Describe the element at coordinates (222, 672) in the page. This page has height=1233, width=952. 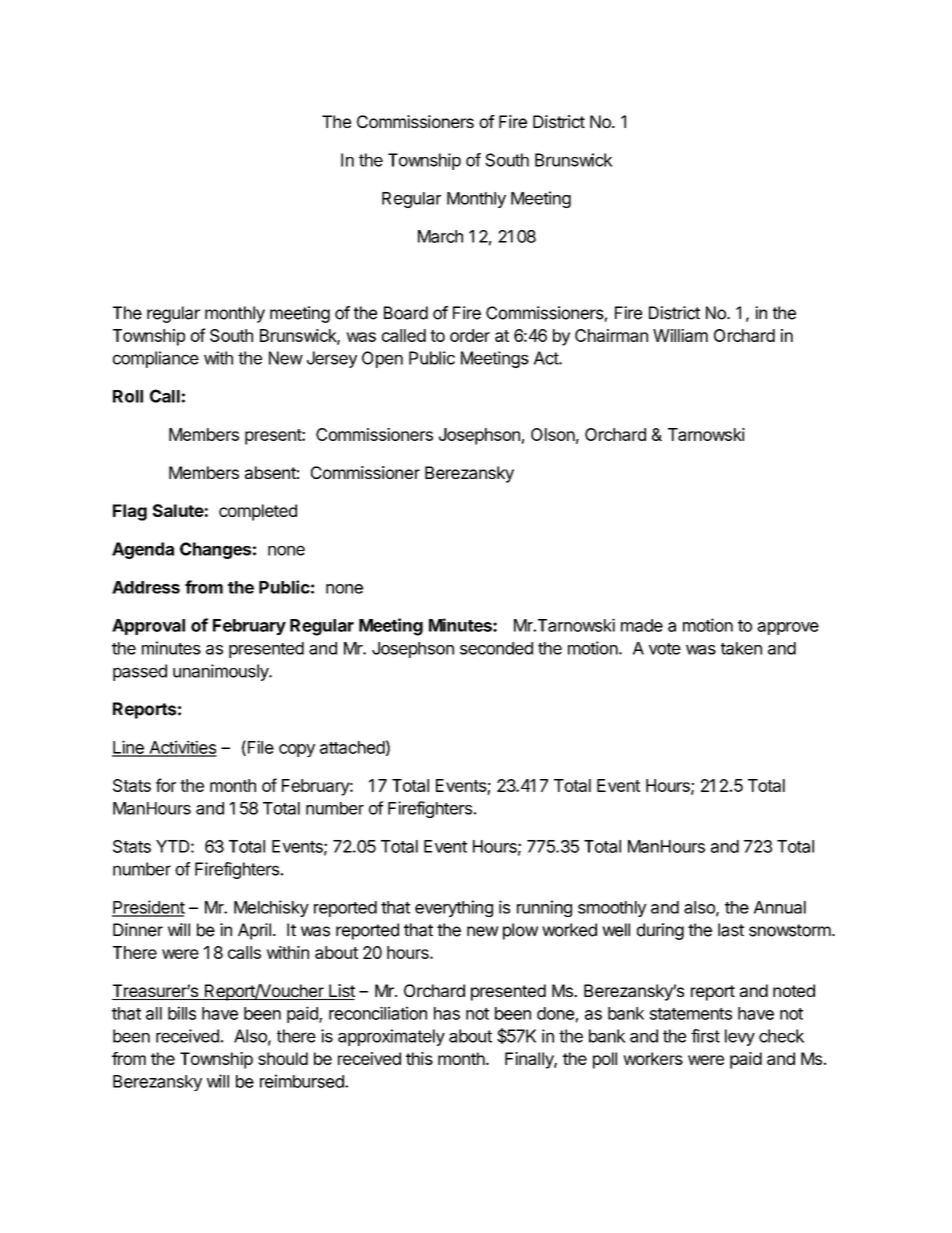
I see `unanimously` at that location.
